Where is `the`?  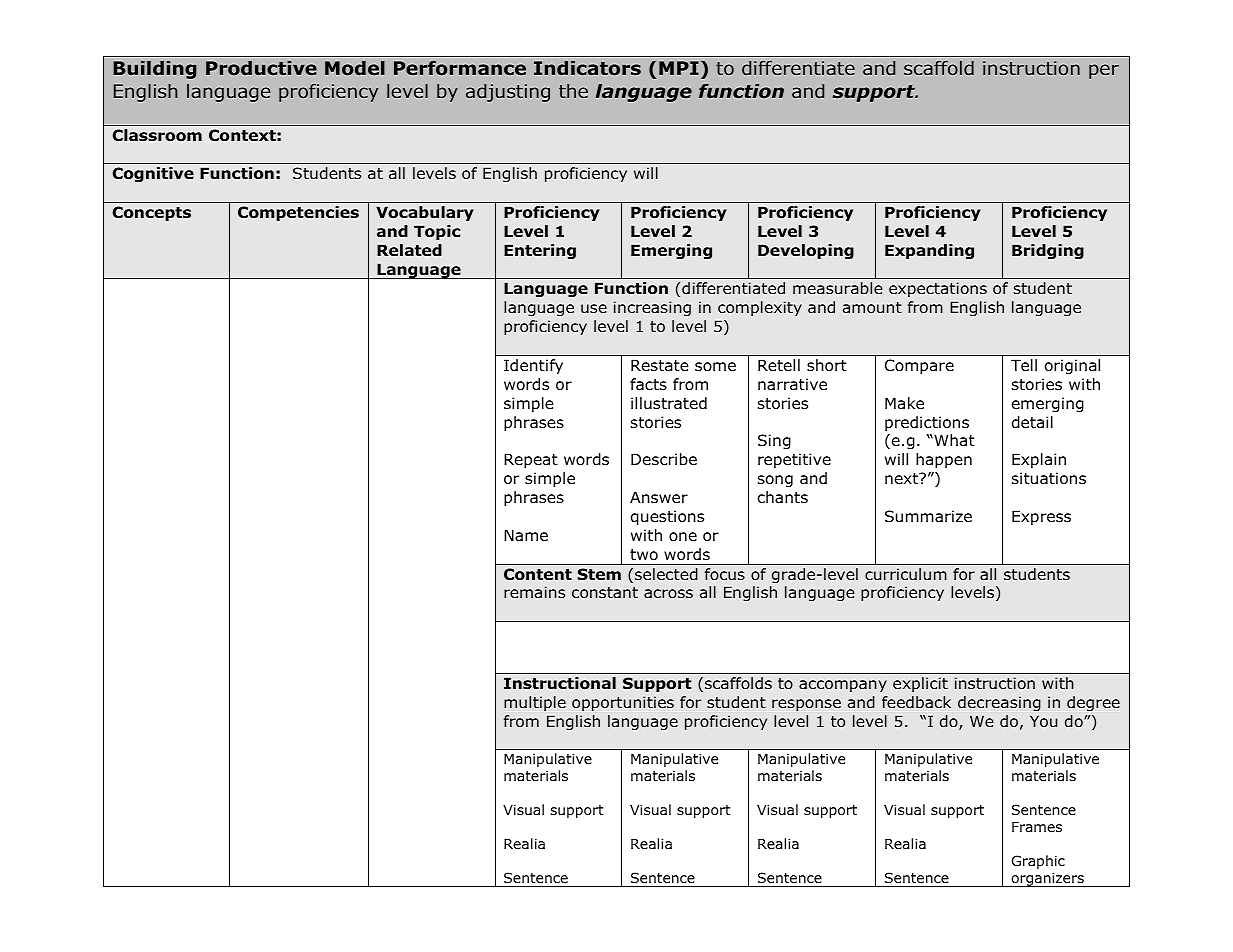 the is located at coordinates (573, 91).
